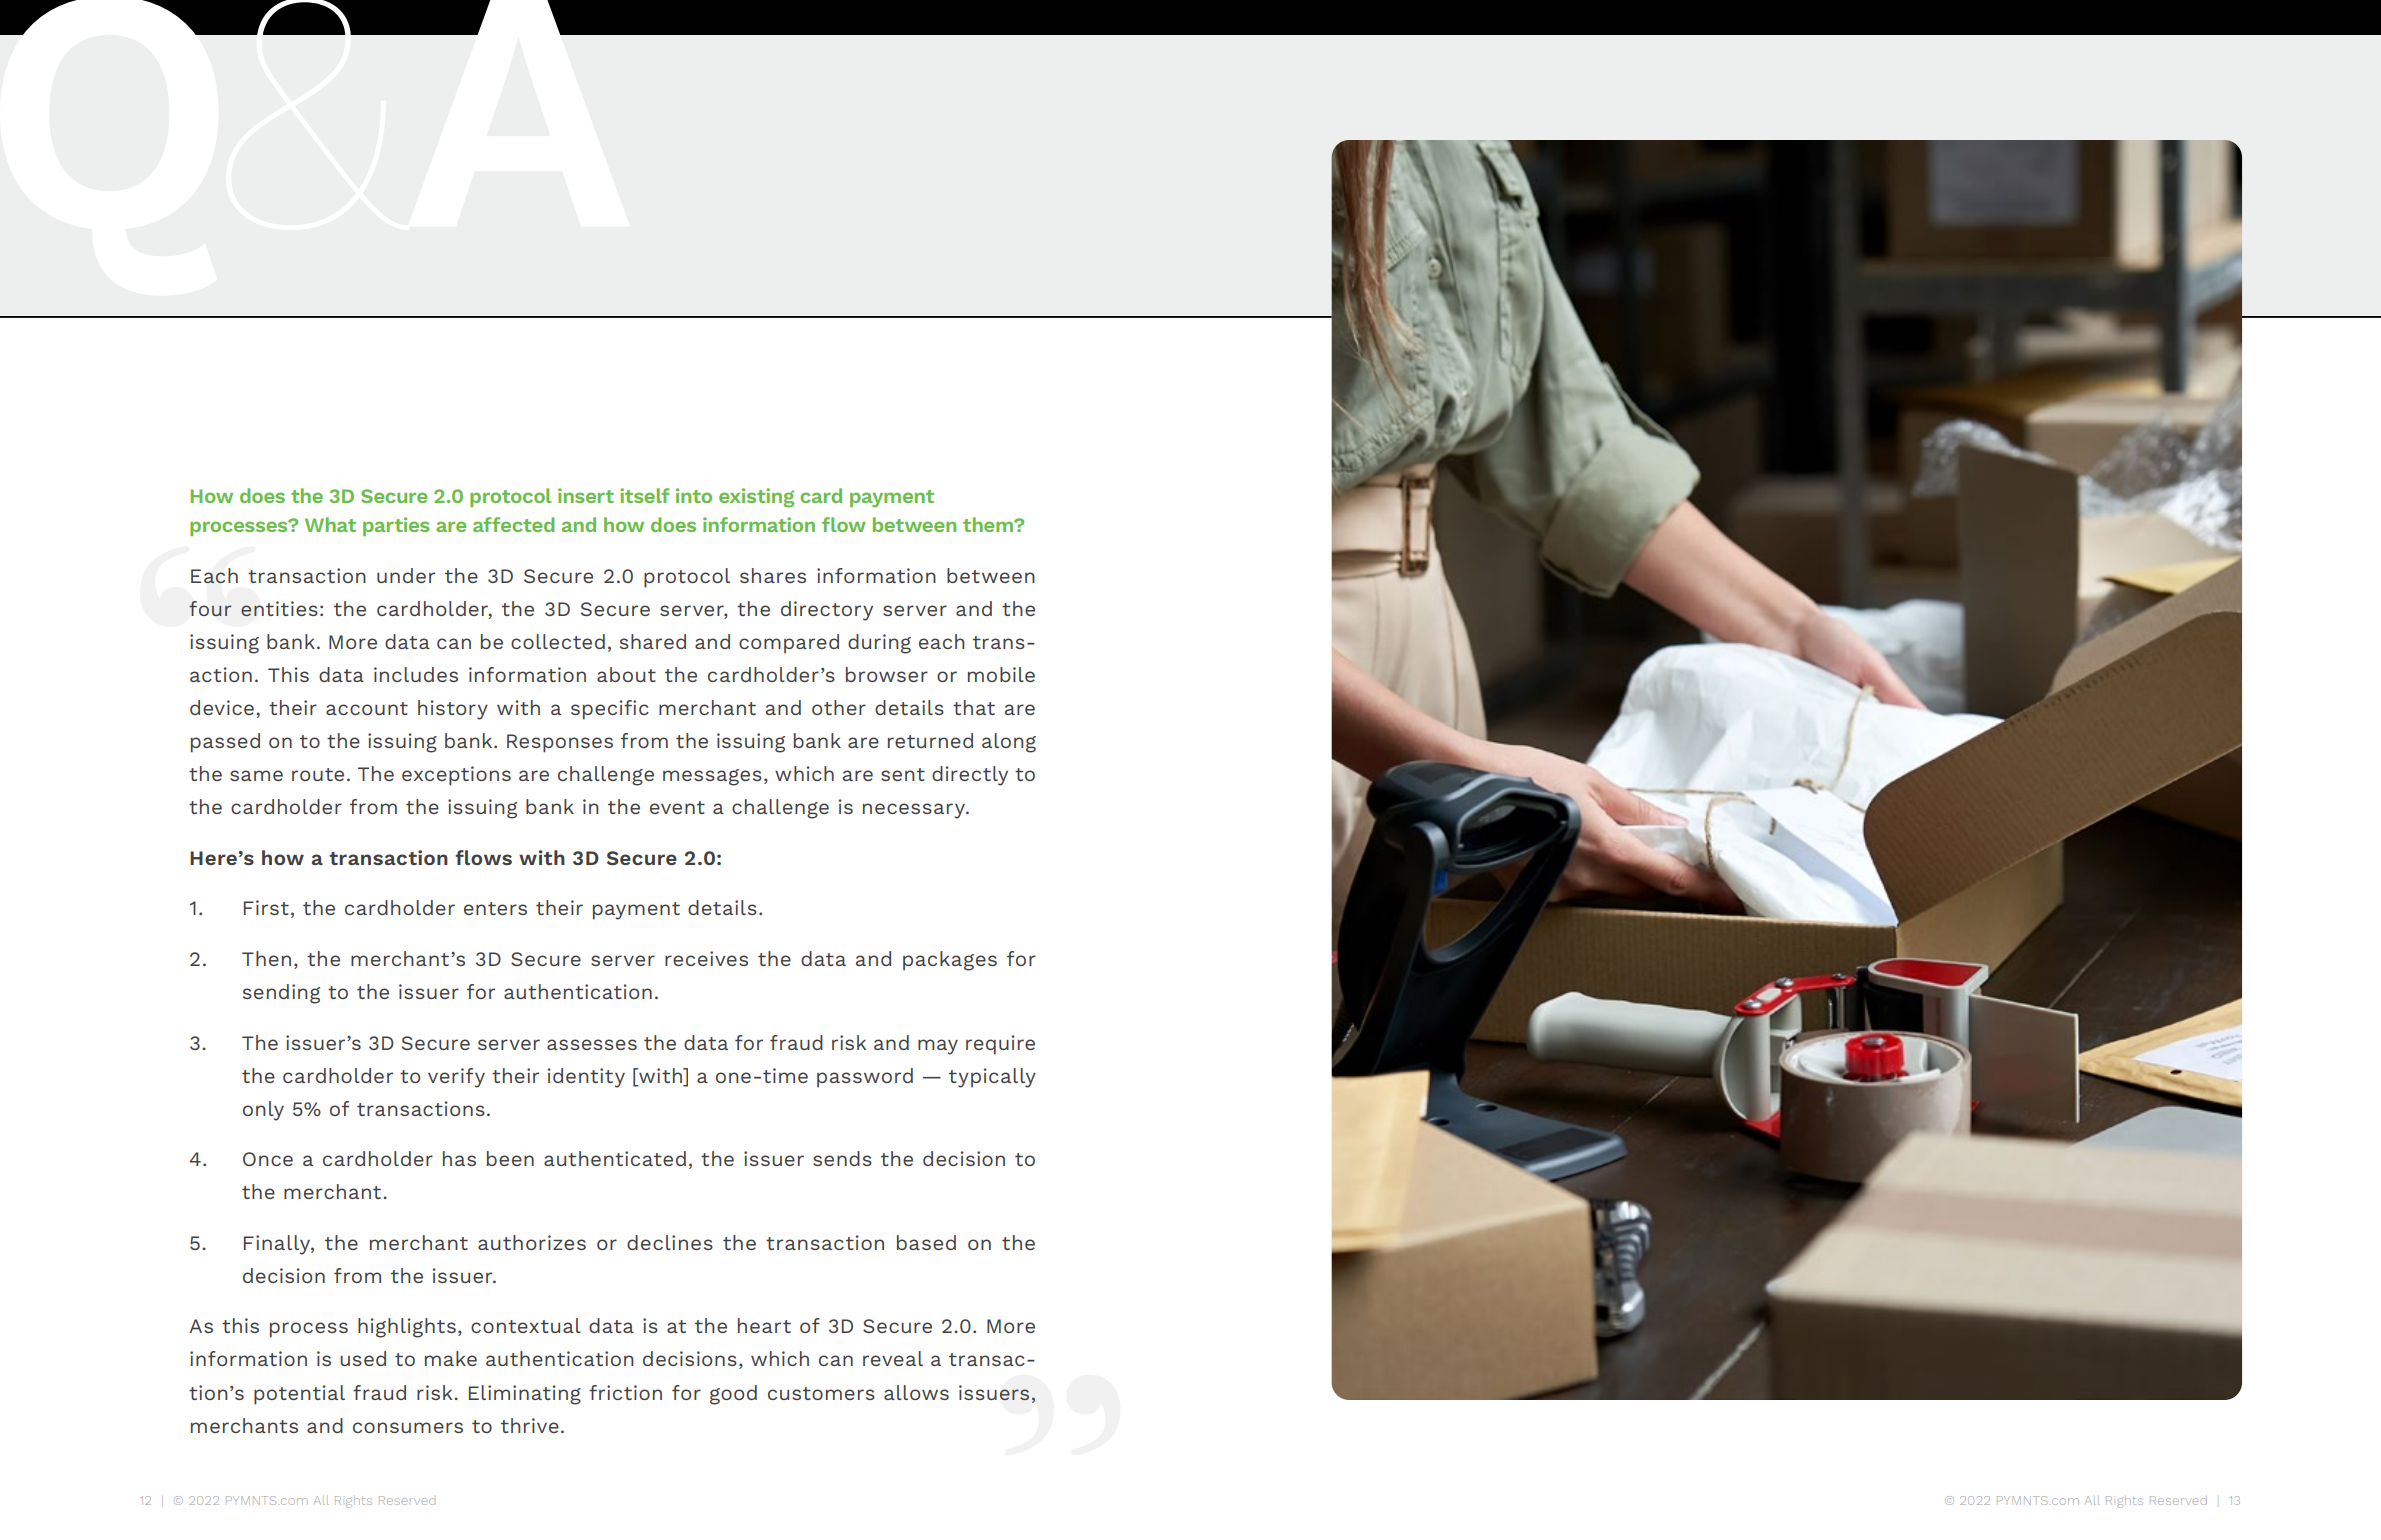 This screenshot has height=1540, width=2381. What do you see at coordinates (281, 994) in the screenshot?
I see `sending` at bounding box center [281, 994].
